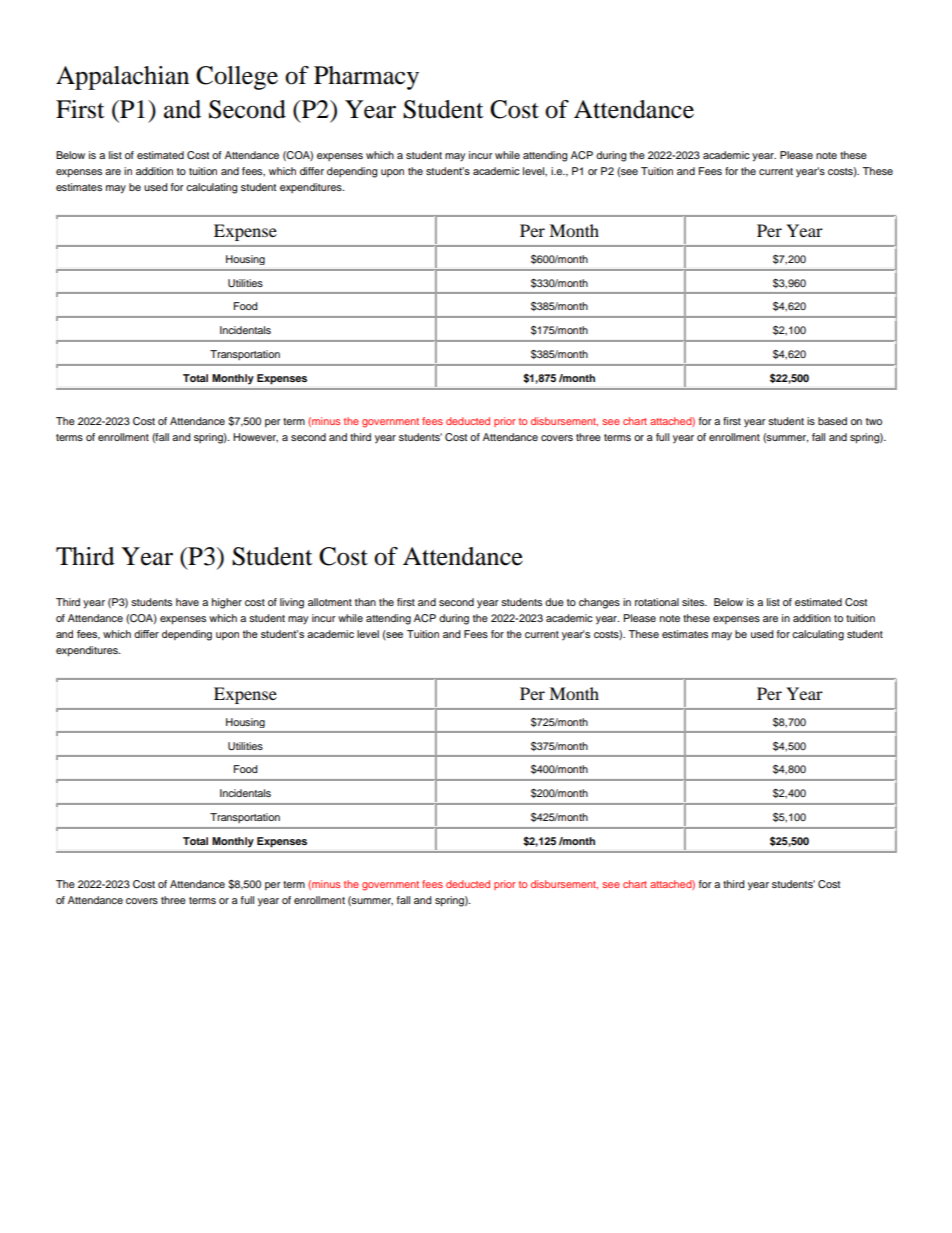  What do you see at coordinates (366, 78) in the page?
I see `Pharmacy` at bounding box center [366, 78].
